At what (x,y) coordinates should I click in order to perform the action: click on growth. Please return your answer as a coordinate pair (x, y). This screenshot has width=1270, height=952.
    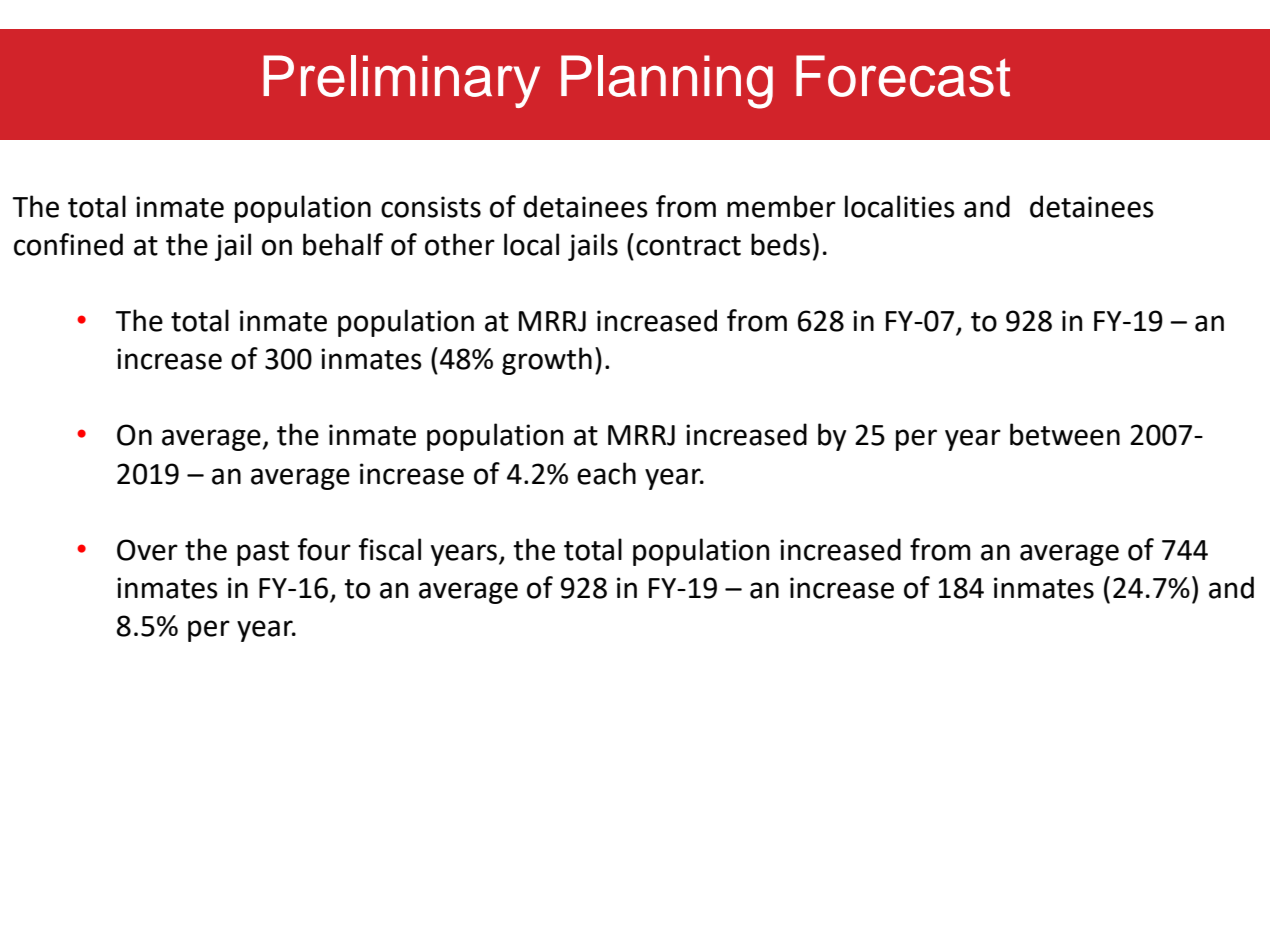
    Looking at the image, I should click on (547, 361).
